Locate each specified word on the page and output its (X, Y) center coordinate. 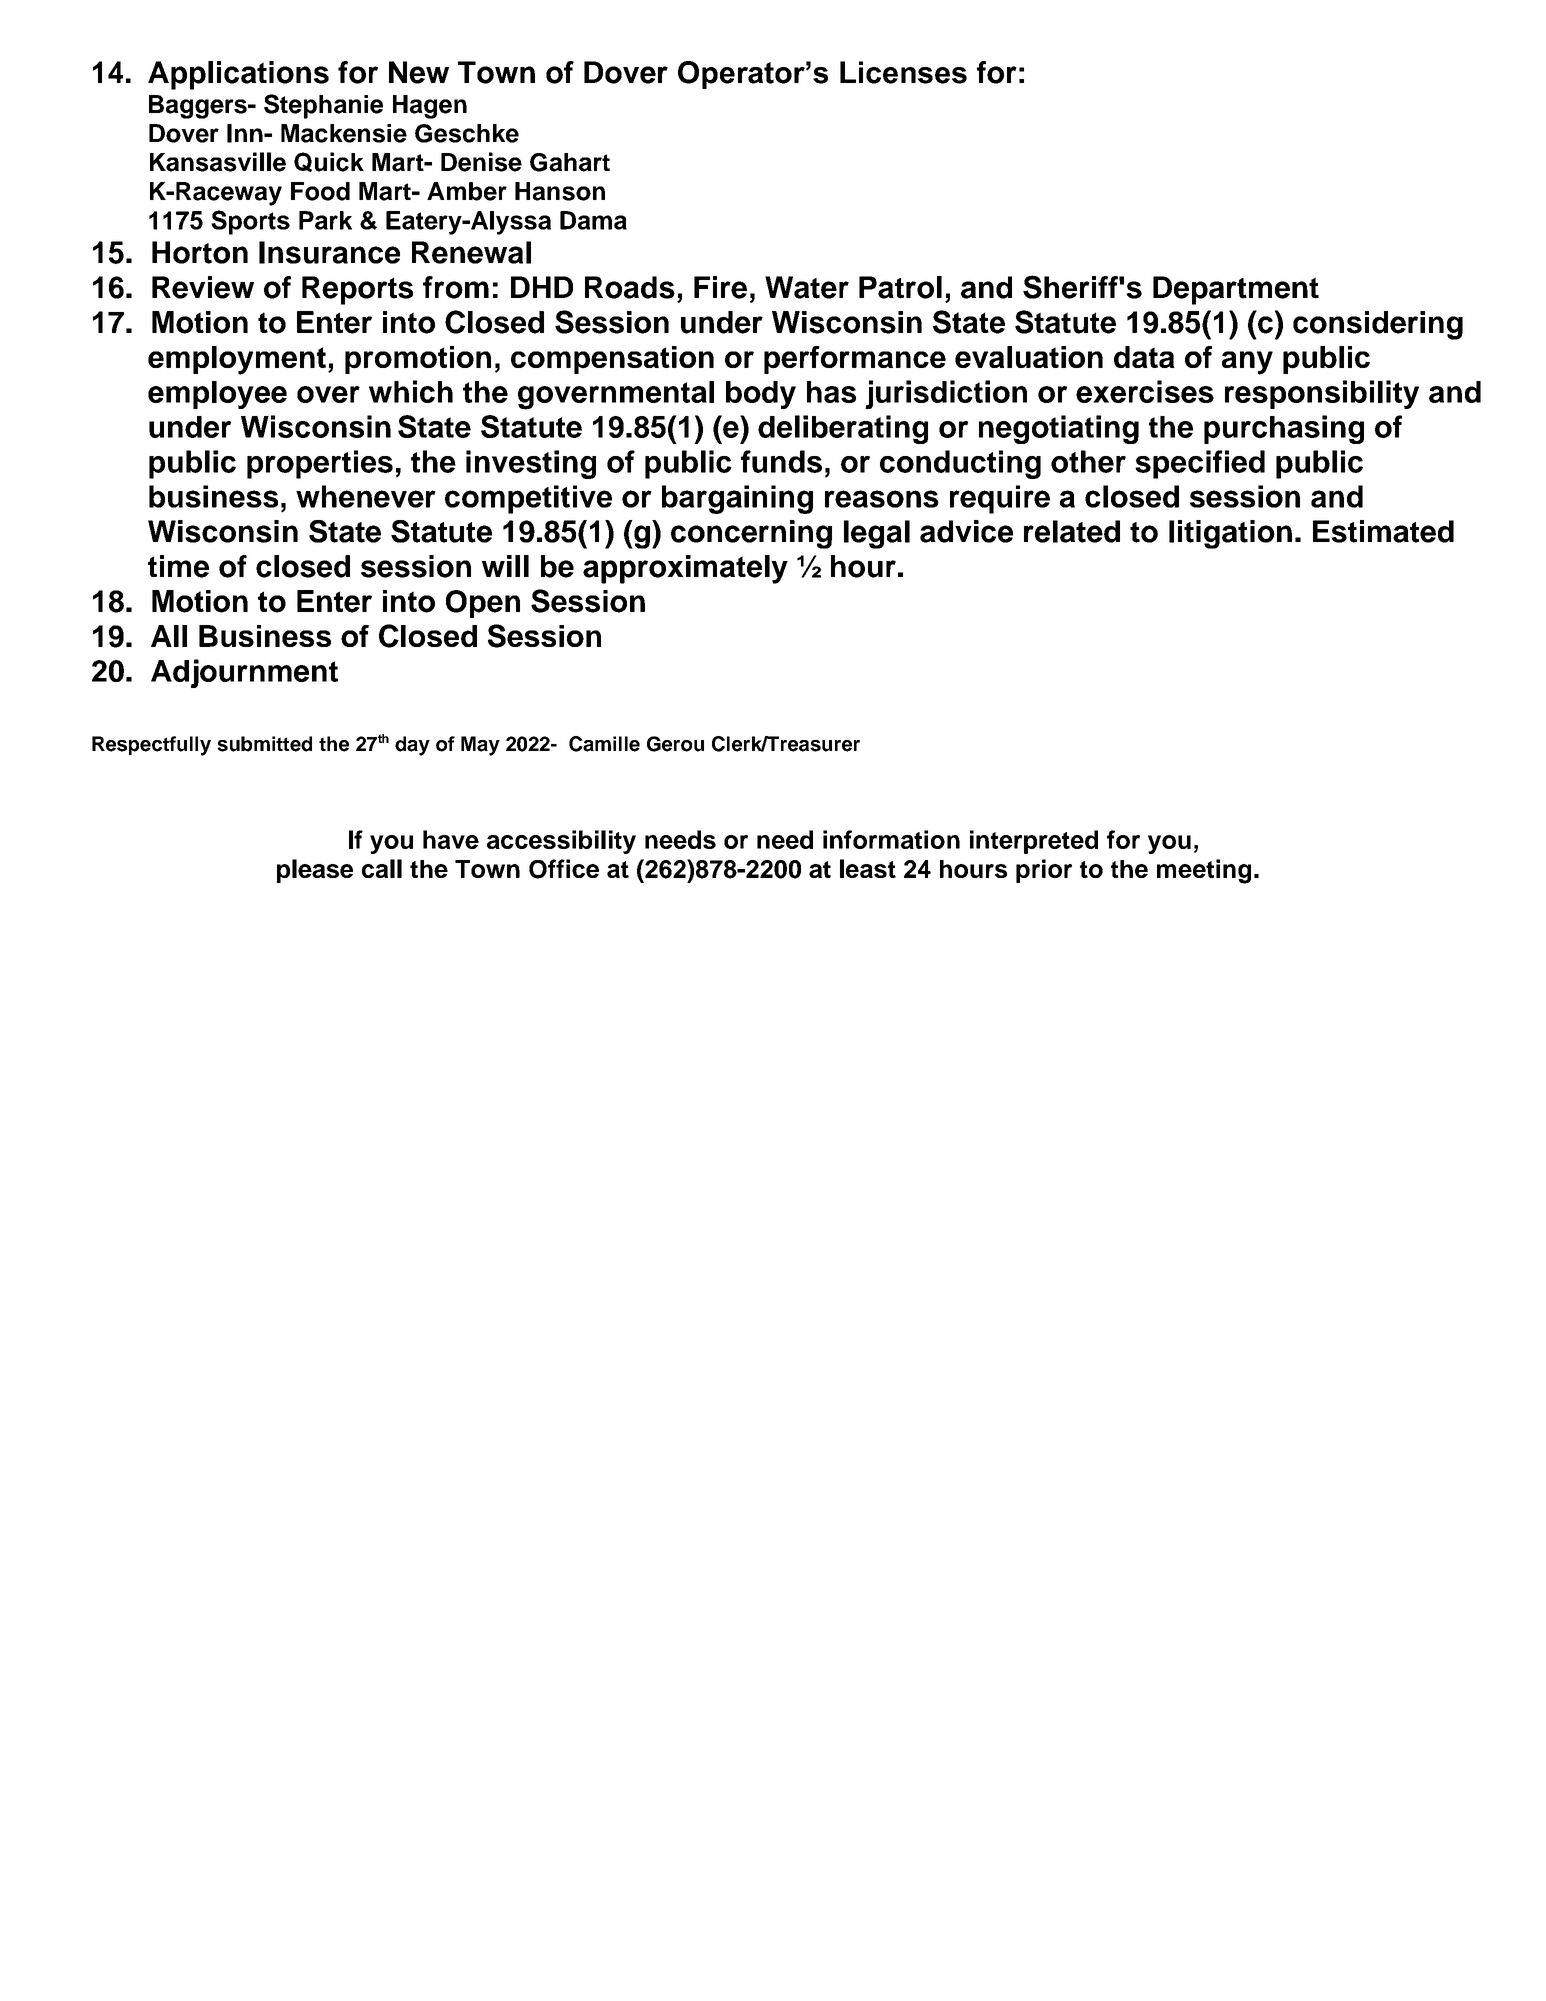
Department (1236, 290)
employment (237, 360)
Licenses (903, 72)
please (315, 871)
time (178, 566)
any (1247, 363)
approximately (685, 569)
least (868, 868)
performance (855, 360)
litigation (1230, 534)
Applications (238, 75)
